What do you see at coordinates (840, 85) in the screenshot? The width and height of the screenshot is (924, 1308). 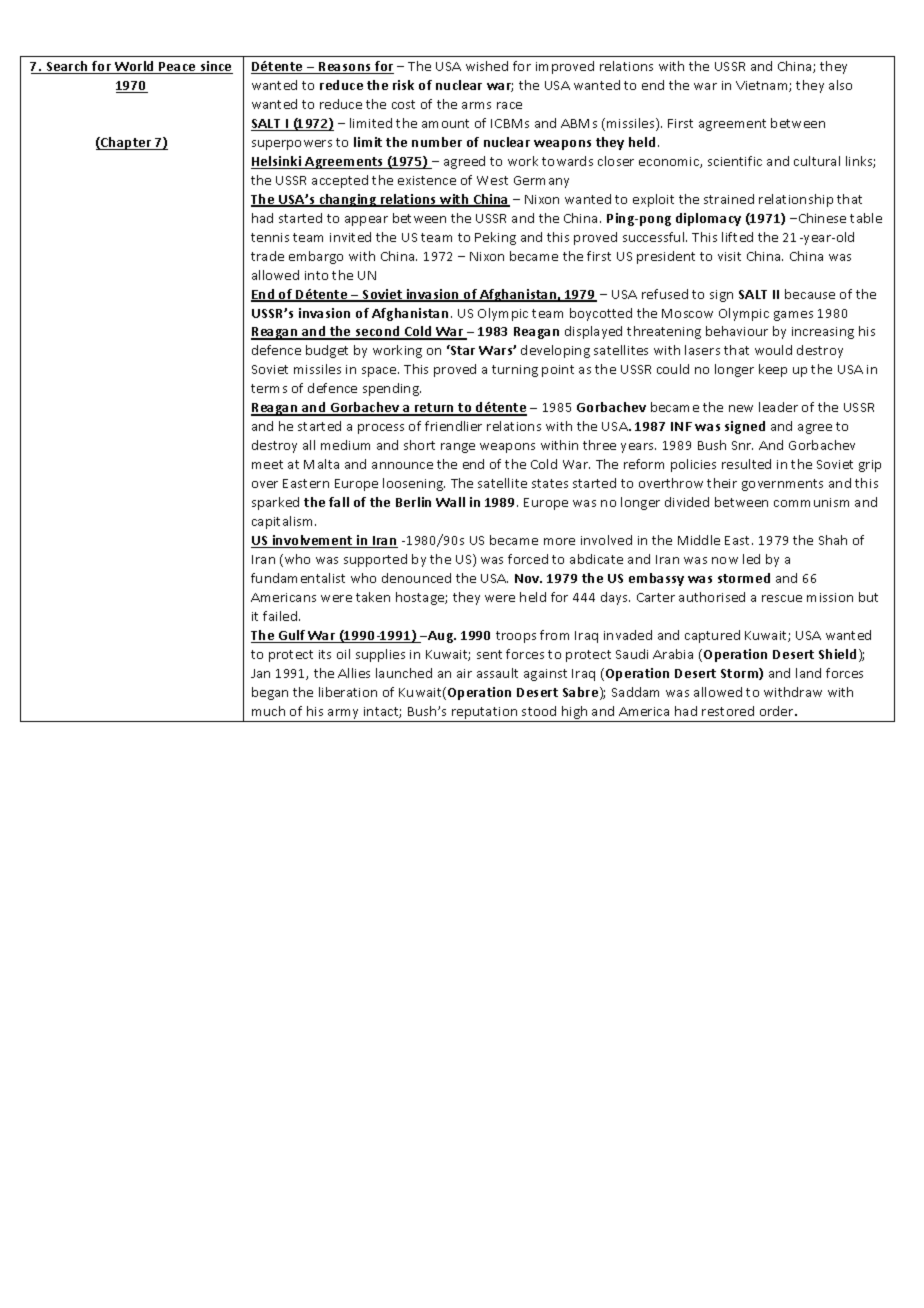 I see `also` at bounding box center [840, 85].
